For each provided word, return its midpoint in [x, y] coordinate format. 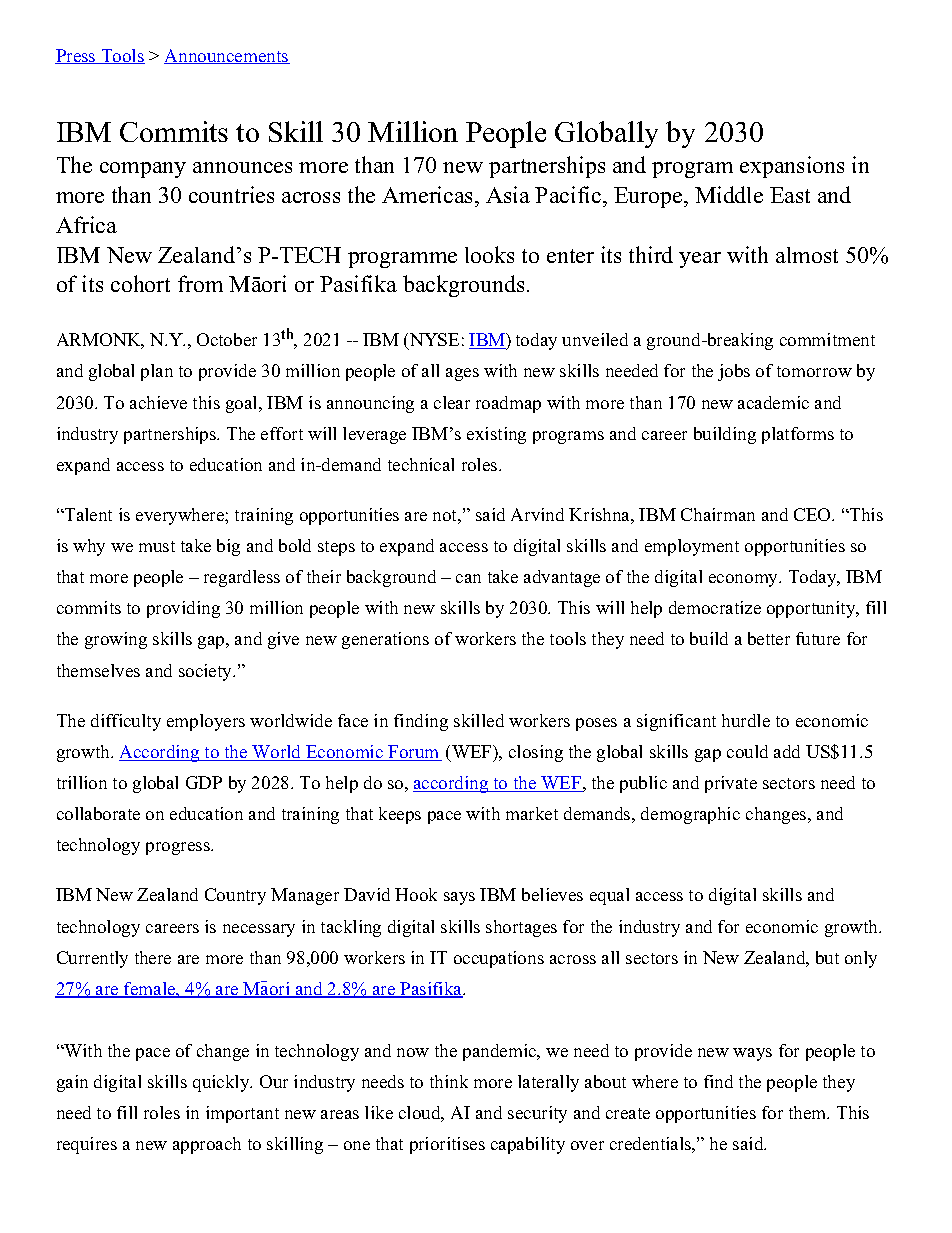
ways [752, 1054]
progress [179, 848]
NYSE [433, 341]
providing [183, 609]
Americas [429, 194]
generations [385, 640]
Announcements [227, 56]
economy [745, 580]
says [459, 898]
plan [157, 372]
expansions [792, 167]
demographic [690, 815]
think [449, 1081]
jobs [734, 372]
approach [207, 1145]
